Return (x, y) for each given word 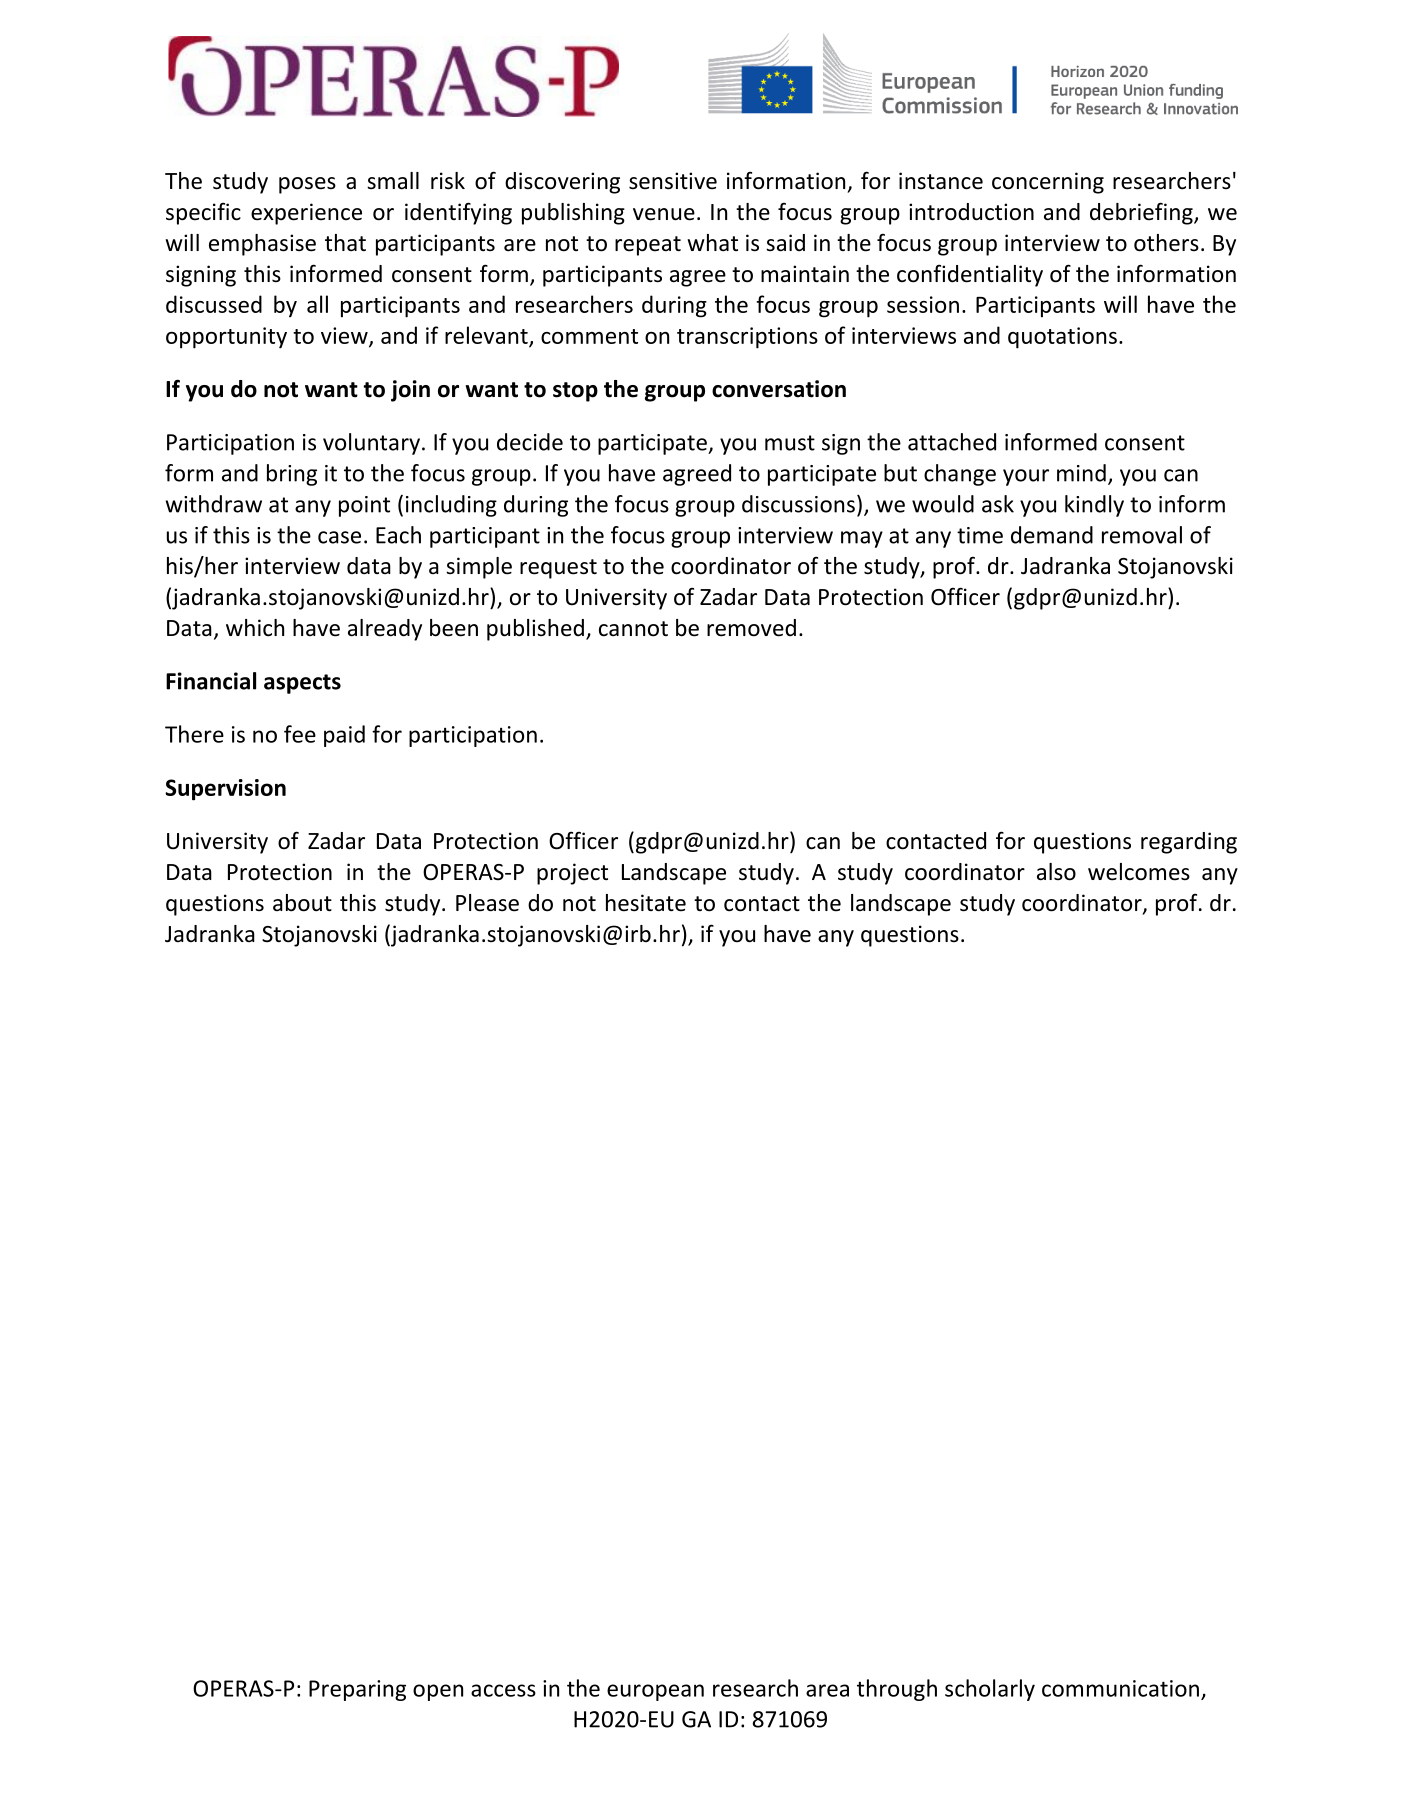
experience (306, 214)
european (655, 1692)
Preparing (357, 1690)
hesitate (646, 903)
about (302, 903)
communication (1120, 1688)
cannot (633, 629)
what (712, 243)
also (1056, 872)
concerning (1048, 183)
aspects (302, 684)
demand (1052, 535)
